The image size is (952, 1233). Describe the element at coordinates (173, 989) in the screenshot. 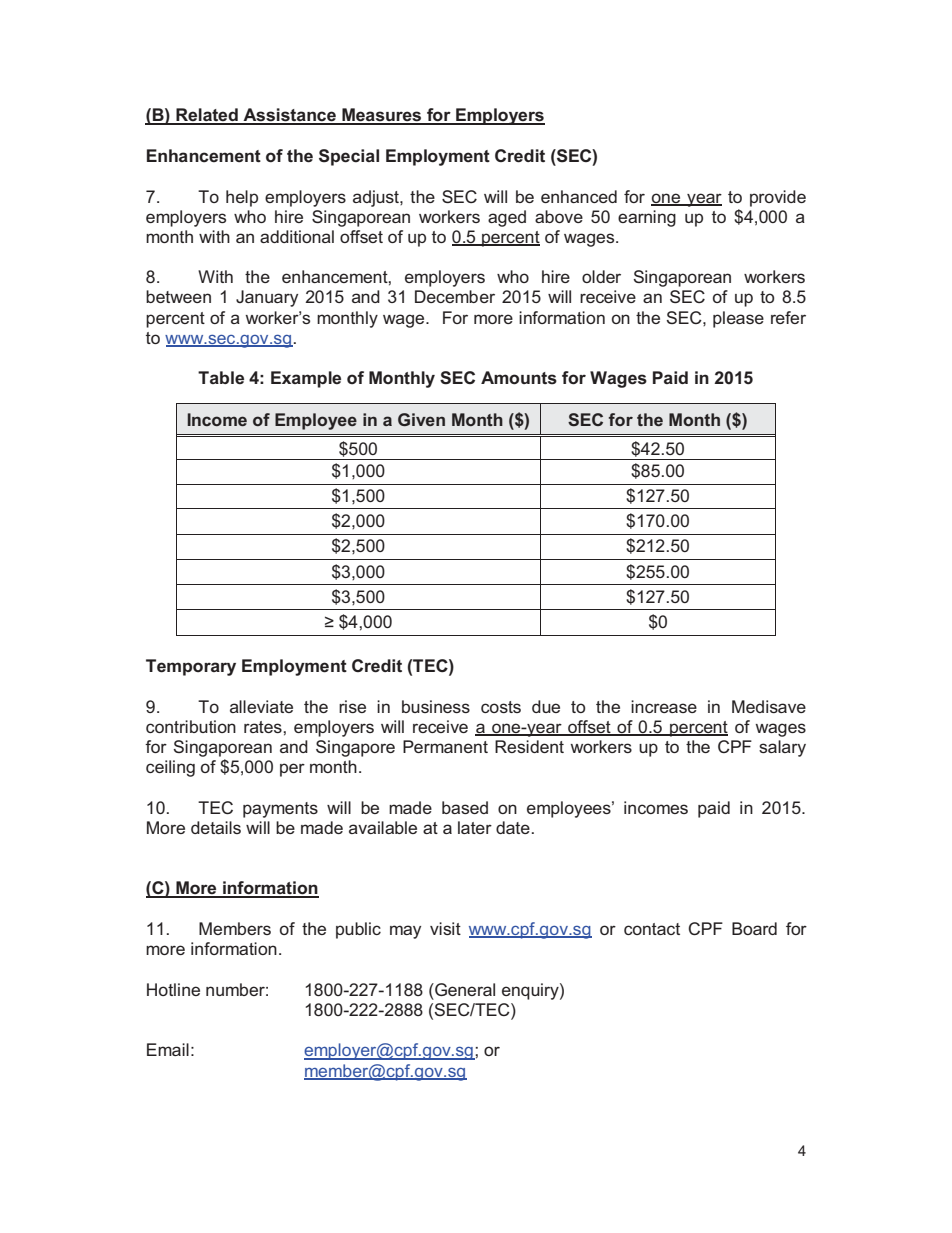

I see `Hotline` at that location.
